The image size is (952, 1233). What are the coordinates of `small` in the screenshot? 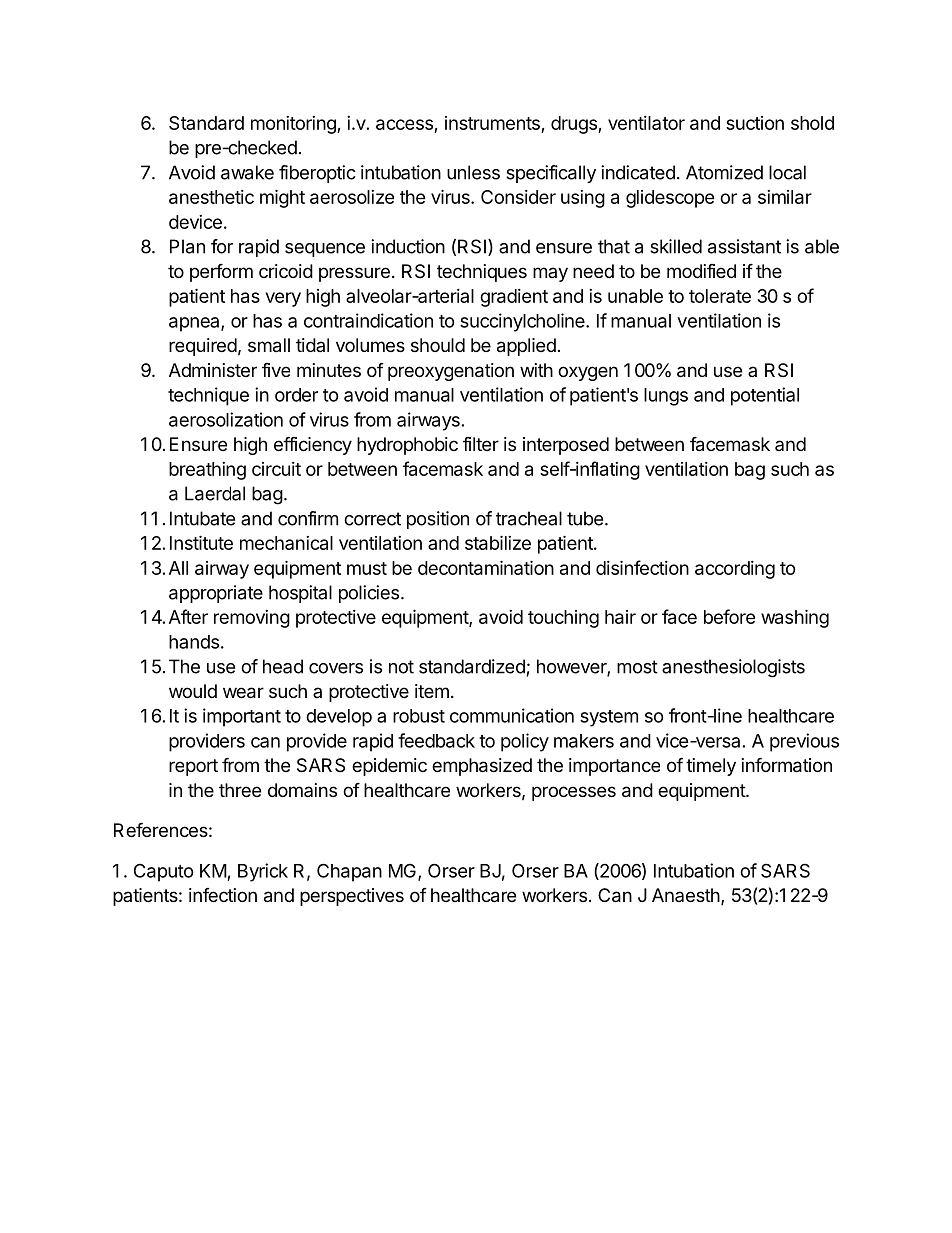 It's located at (269, 345).
